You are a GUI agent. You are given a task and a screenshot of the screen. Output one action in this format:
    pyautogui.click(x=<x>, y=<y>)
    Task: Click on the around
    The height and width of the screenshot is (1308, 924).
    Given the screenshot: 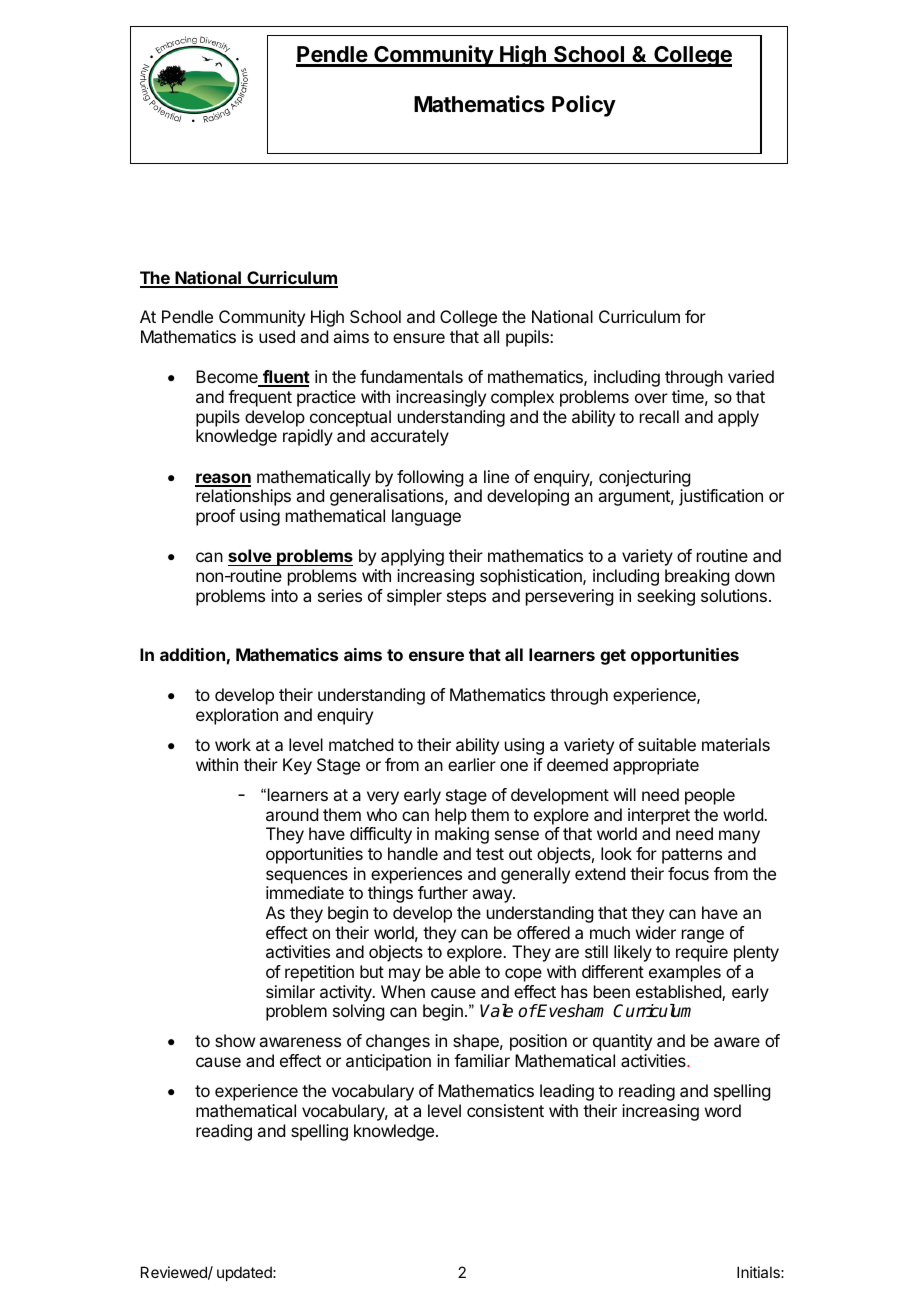 What is the action you would take?
    pyautogui.click(x=292, y=814)
